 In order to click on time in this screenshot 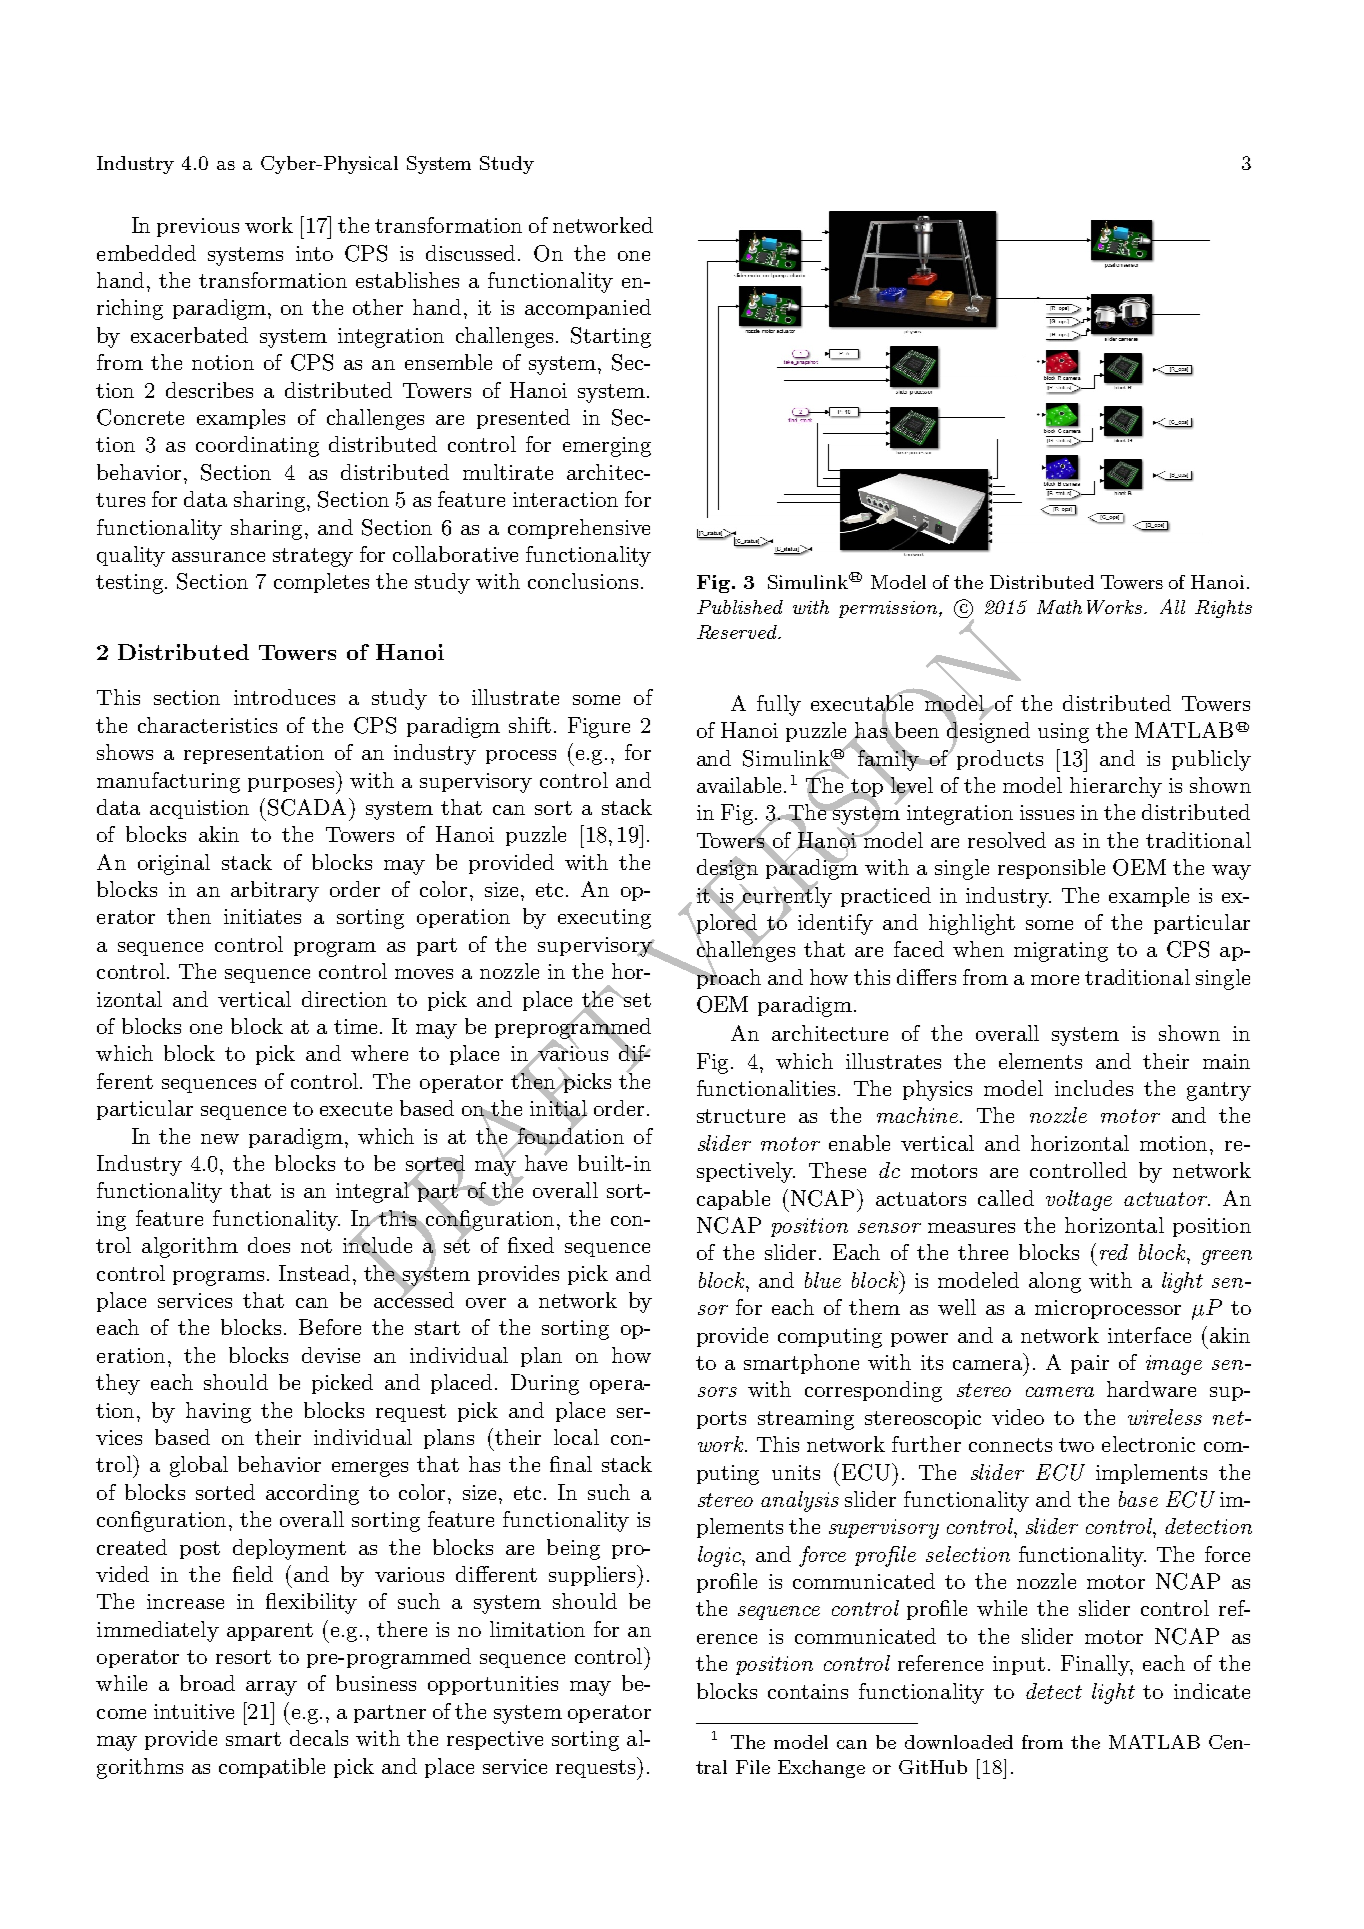, I will do `click(357, 1026)`.
